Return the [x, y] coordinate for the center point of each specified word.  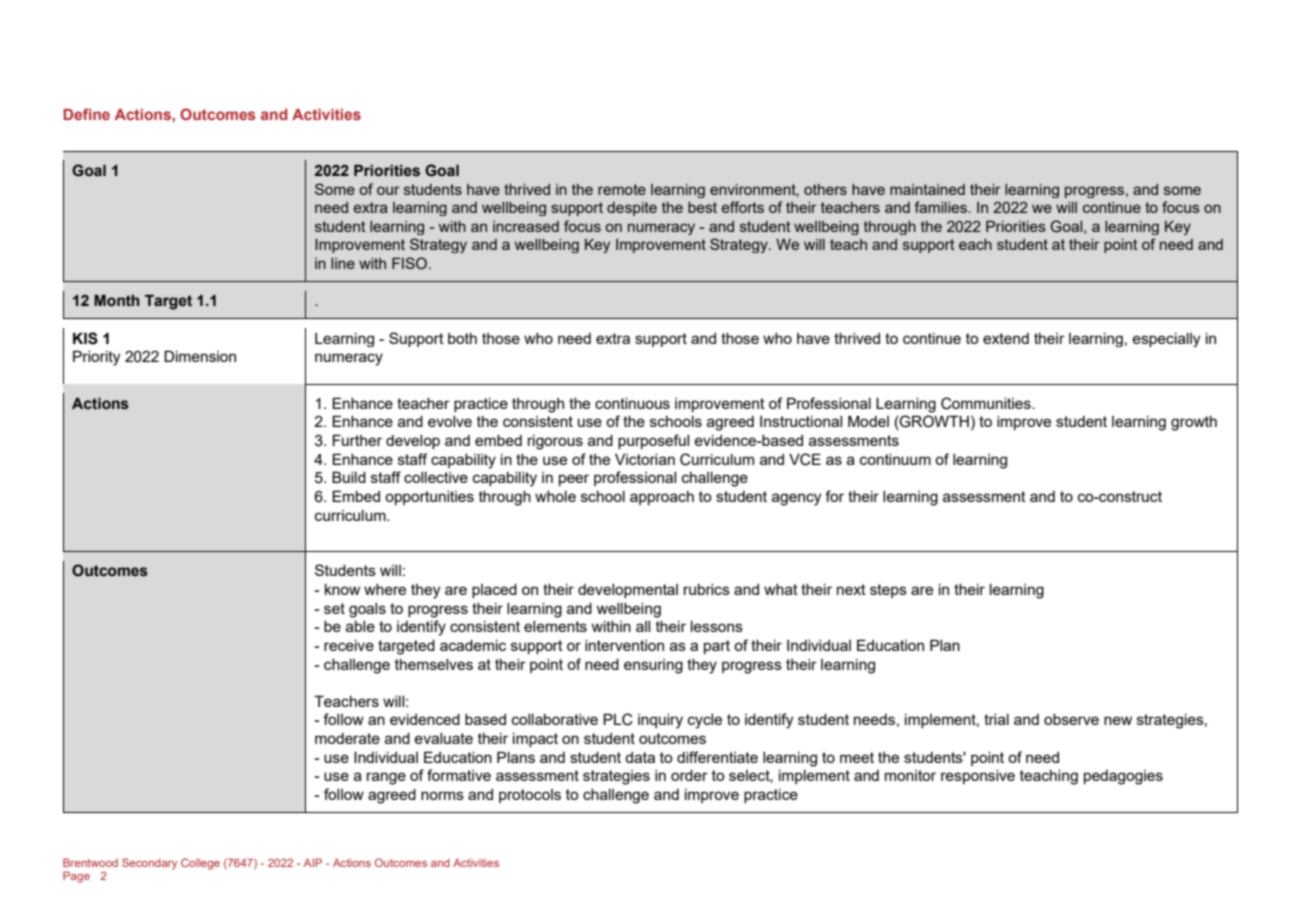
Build [349, 477]
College [200, 864]
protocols [530, 796]
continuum [895, 459]
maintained [927, 189]
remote [622, 189]
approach [662, 498]
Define [86, 114]
